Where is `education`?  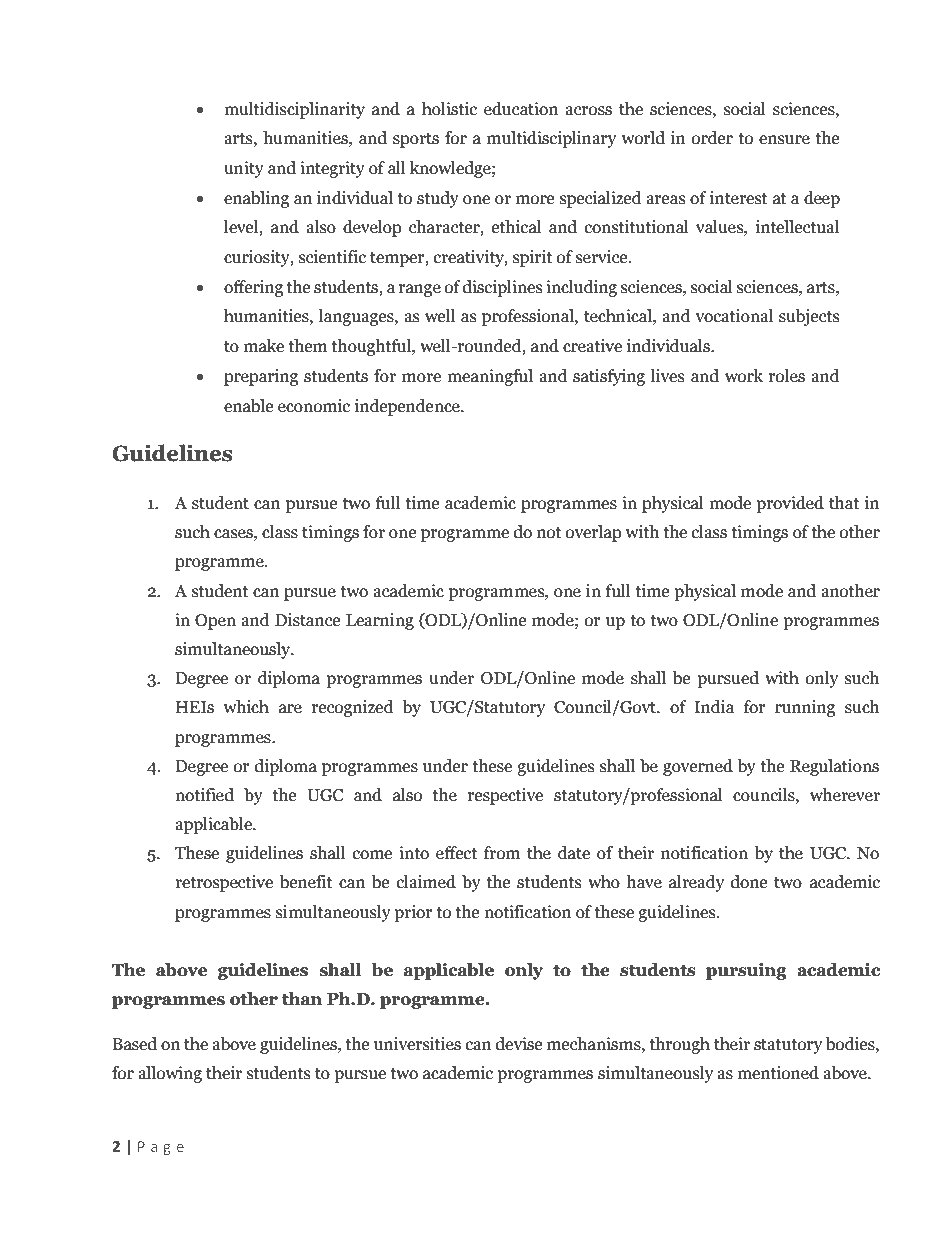 education is located at coordinates (521, 109).
